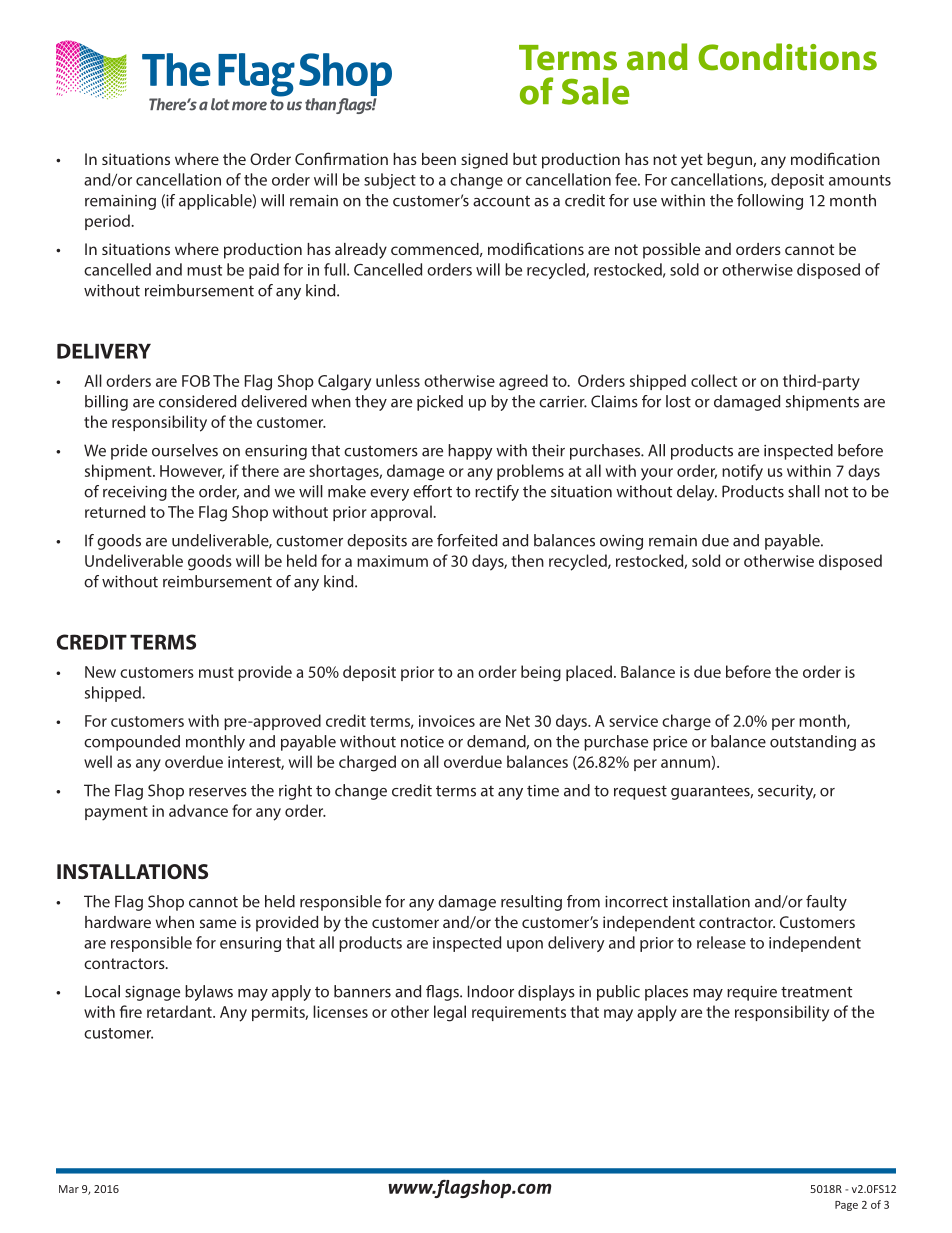  I want to click on legal, so click(450, 1013).
